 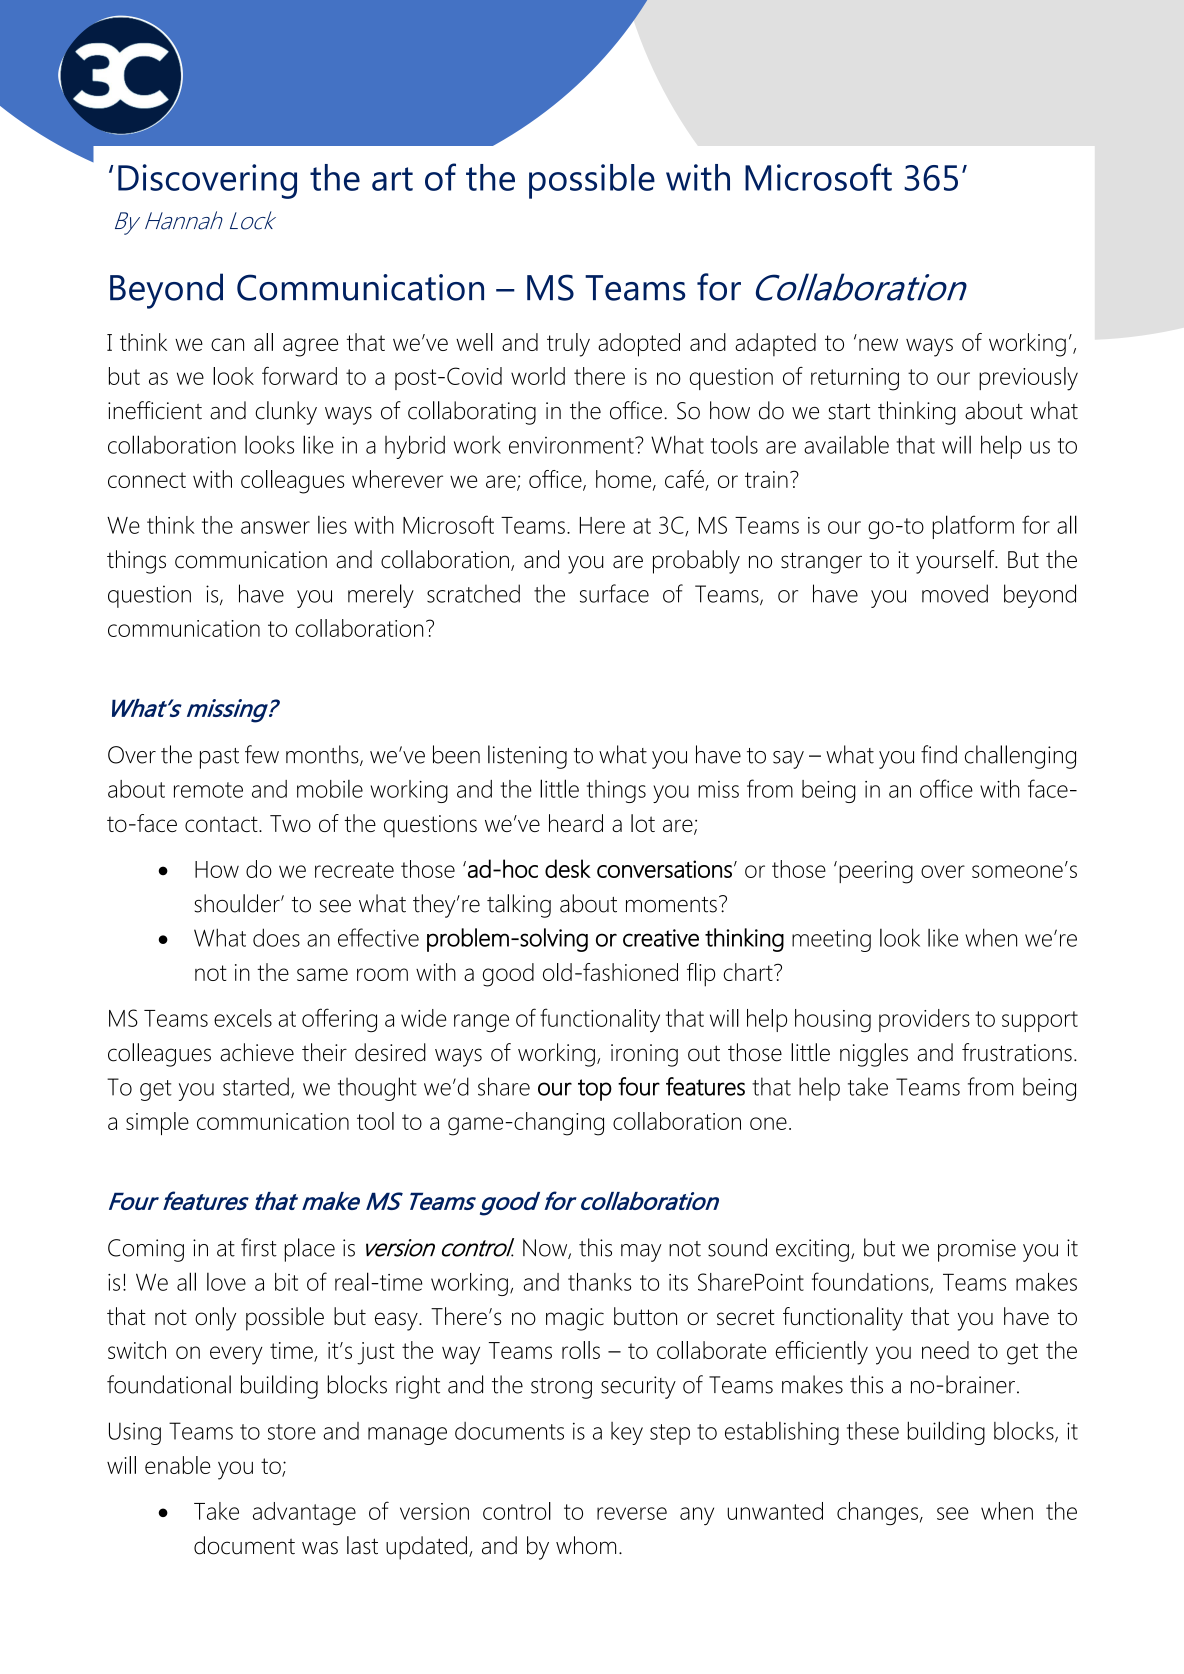 I want to click on world, so click(x=538, y=376).
